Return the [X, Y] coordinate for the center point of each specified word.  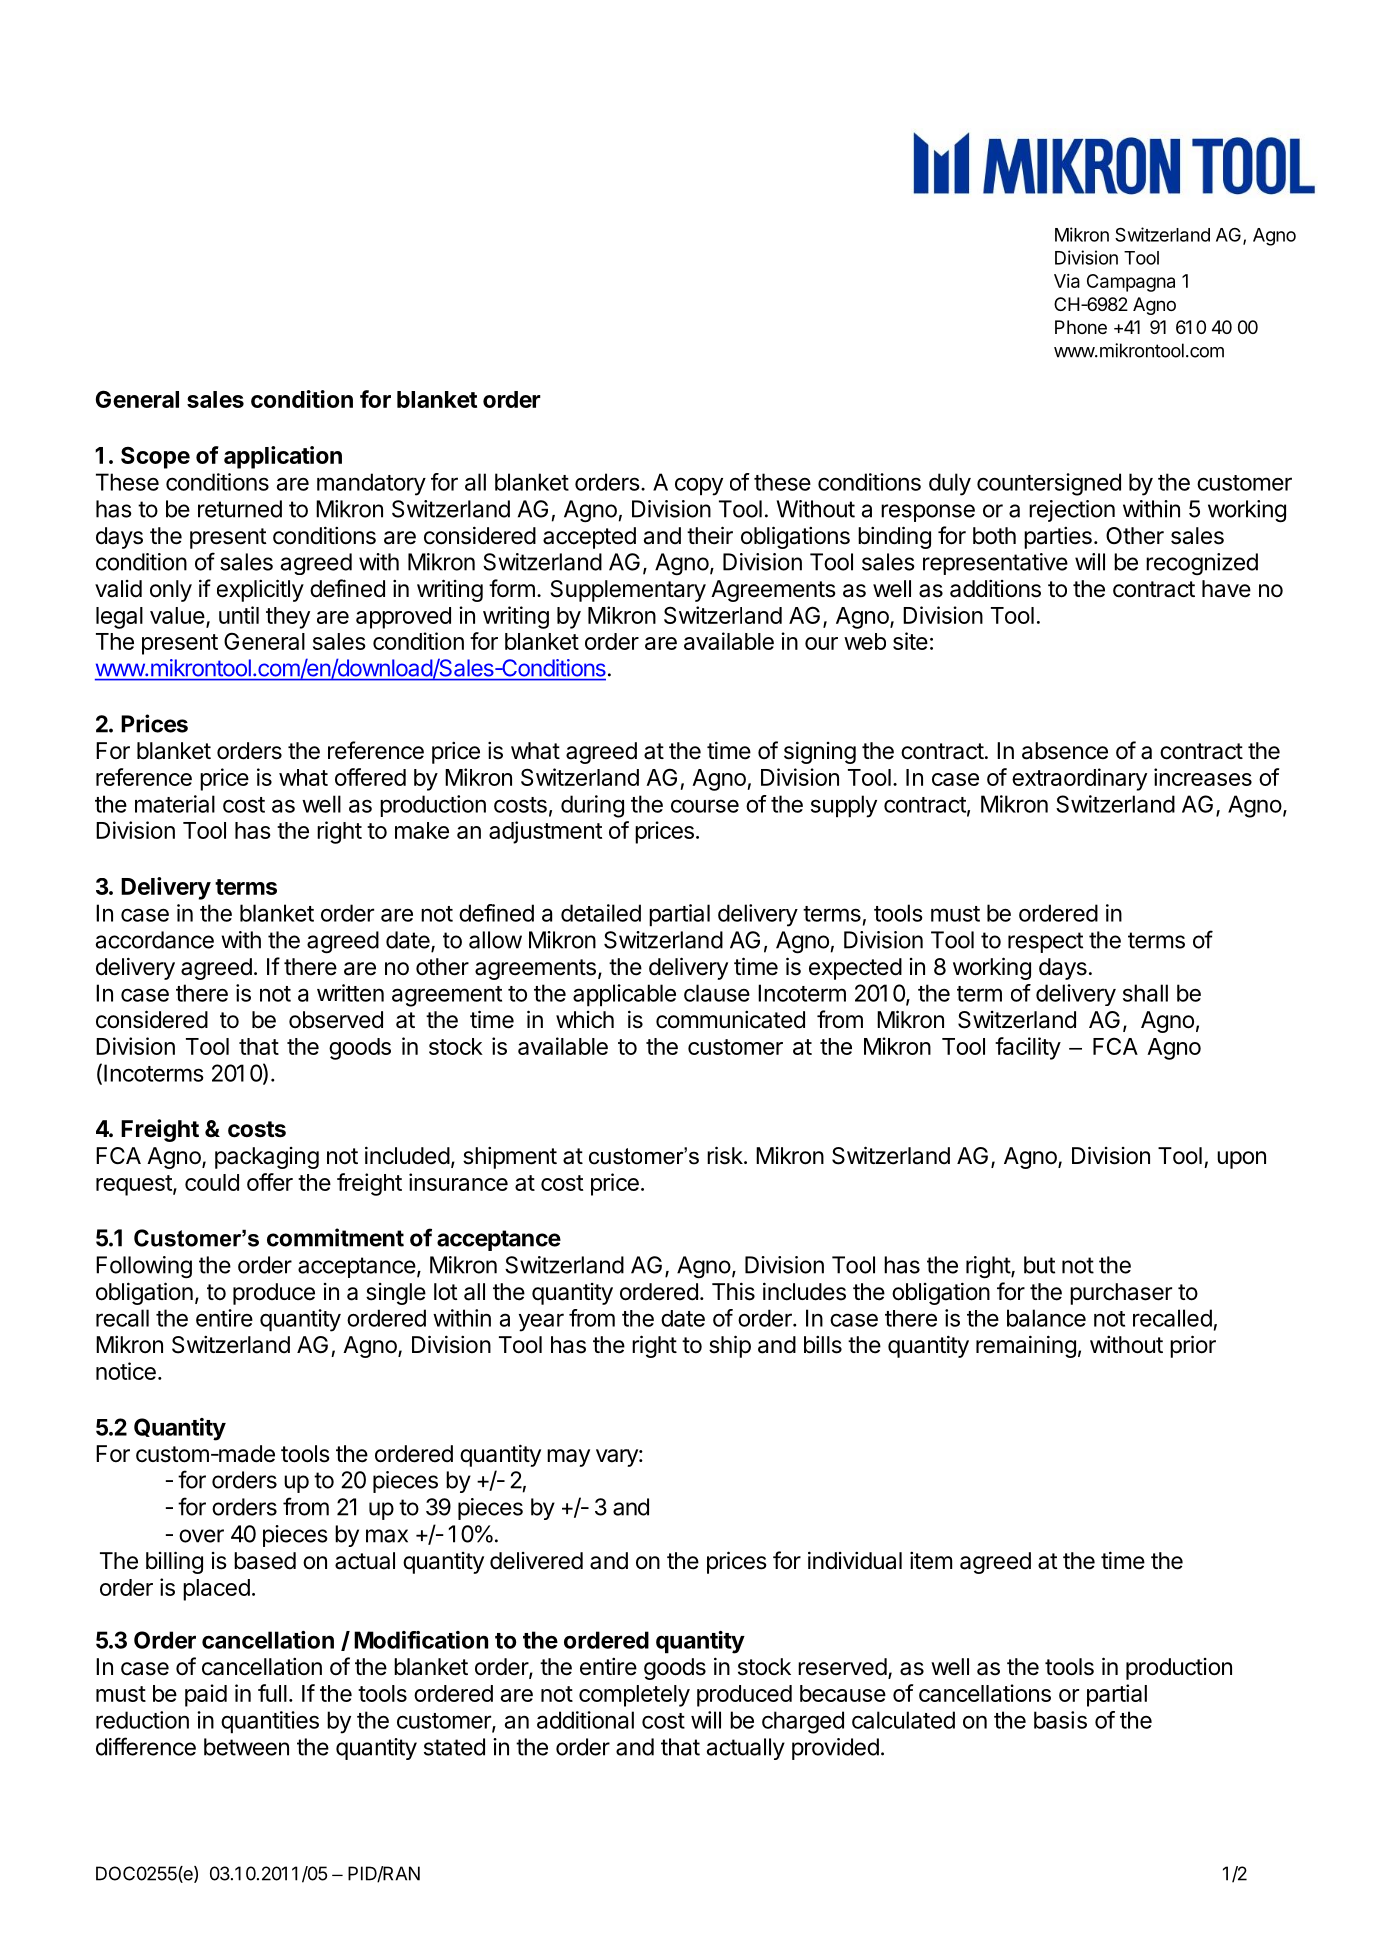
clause [717, 993]
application [283, 457]
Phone [1081, 327]
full [272, 1693]
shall [1145, 993]
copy [699, 486]
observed [336, 1020]
